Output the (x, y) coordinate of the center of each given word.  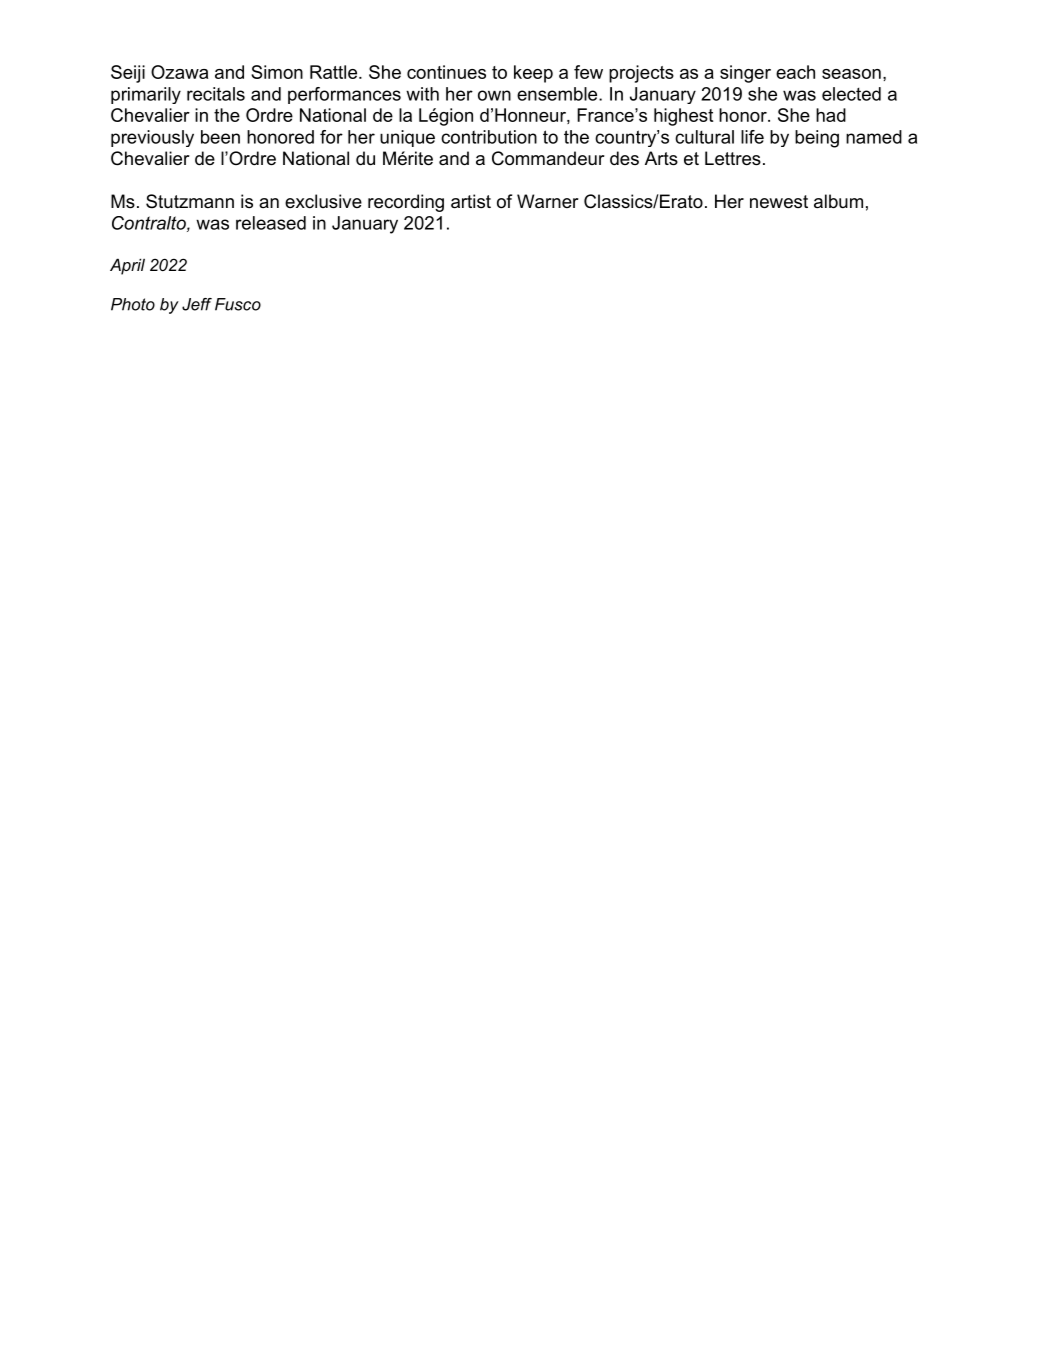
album (838, 201)
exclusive (323, 201)
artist (471, 201)
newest (779, 202)
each (795, 72)
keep (533, 74)
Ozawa (179, 72)
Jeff (197, 304)
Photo (133, 304)
